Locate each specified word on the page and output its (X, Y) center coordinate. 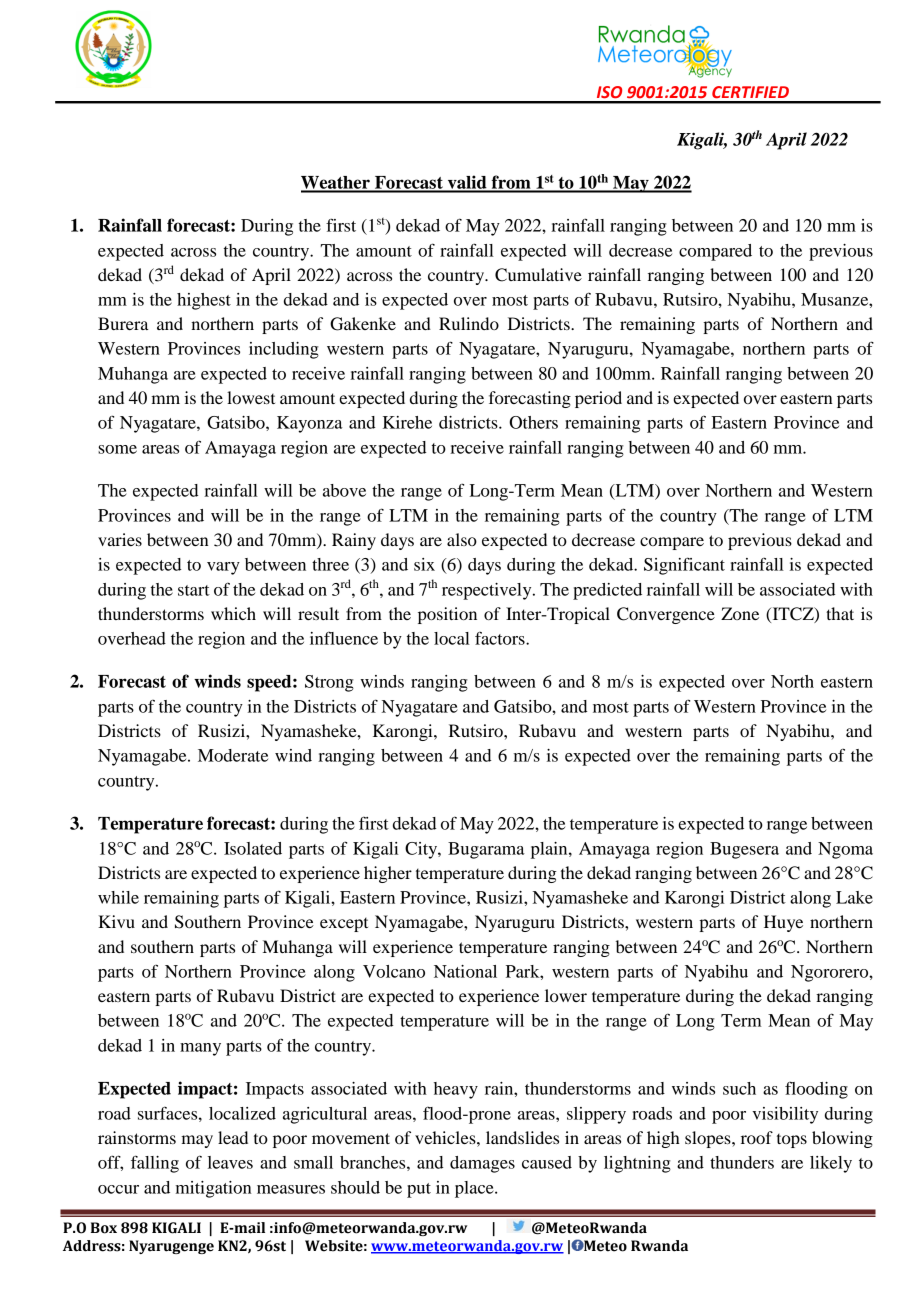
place (475, 1189)
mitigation (213, 1189)
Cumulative (538, 275)
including (284, 350)
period (598, 399)
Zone (740, 613)
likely (831, 1164)
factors (501, 638)
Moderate (233, 755)
